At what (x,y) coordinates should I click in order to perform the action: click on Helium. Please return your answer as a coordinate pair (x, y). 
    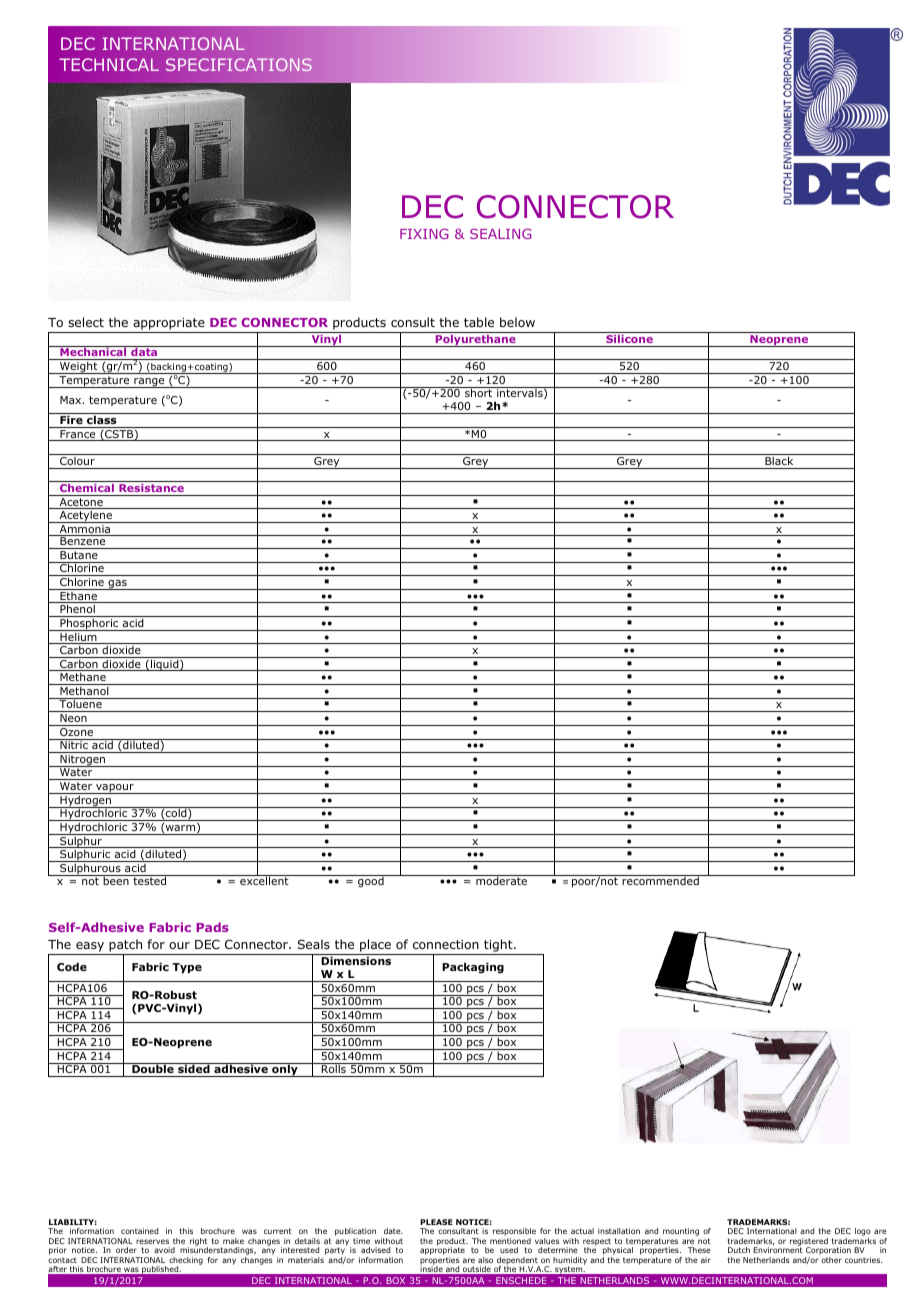
    Looking at the image, I should click on (78, 637).
